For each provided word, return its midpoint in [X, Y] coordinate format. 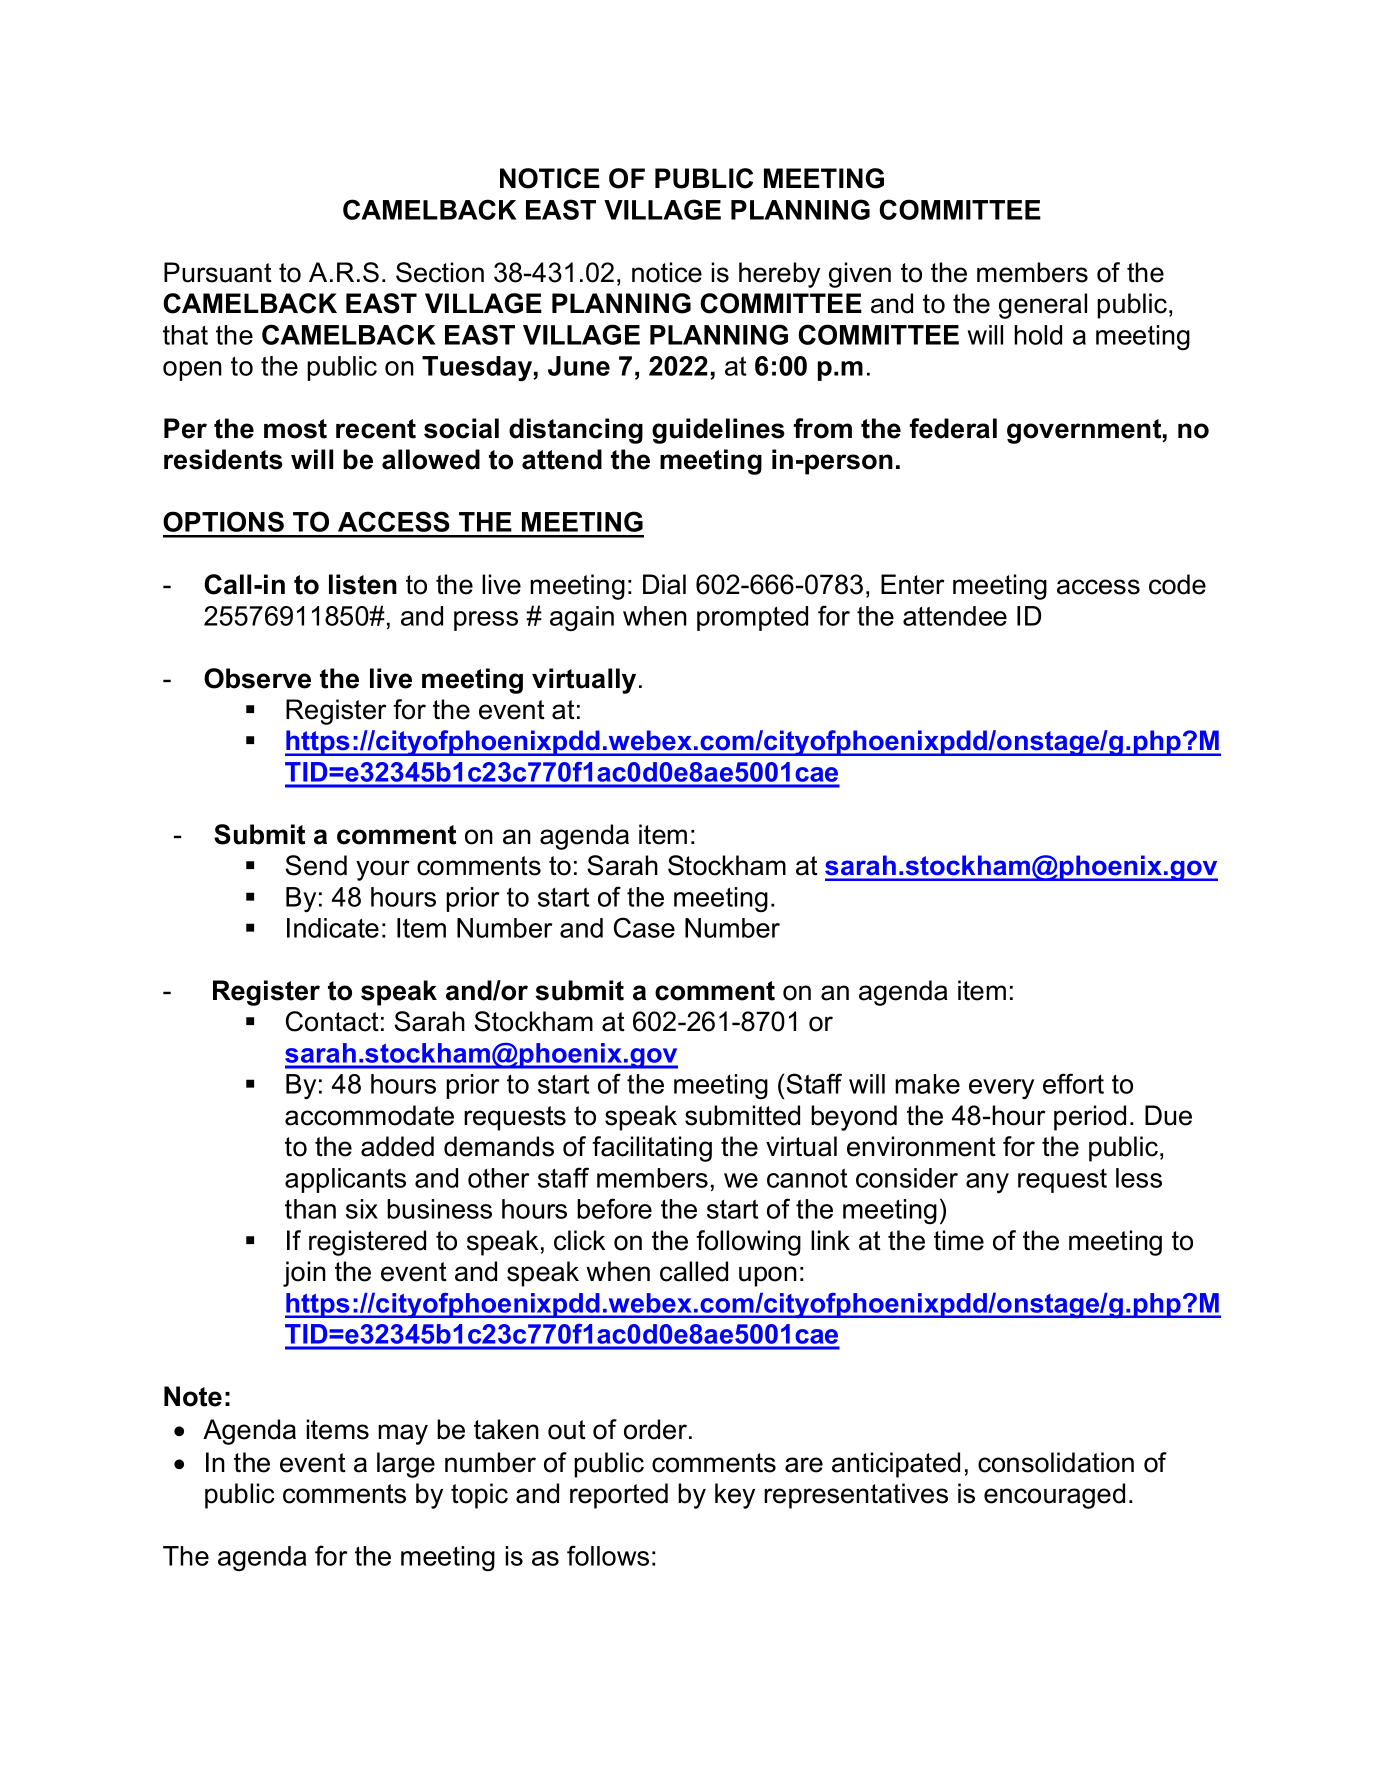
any [987, 1183]
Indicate [333, 928]
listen [363, 584]
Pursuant [218, 272]
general [1043, 306]
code [1177, 584]
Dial [664, 584]
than [310, 1209]
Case [644, 927]
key [735, 1496]
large [406, 1465]
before [614, 1208]
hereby [779, 275]
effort [1073, 1083]
